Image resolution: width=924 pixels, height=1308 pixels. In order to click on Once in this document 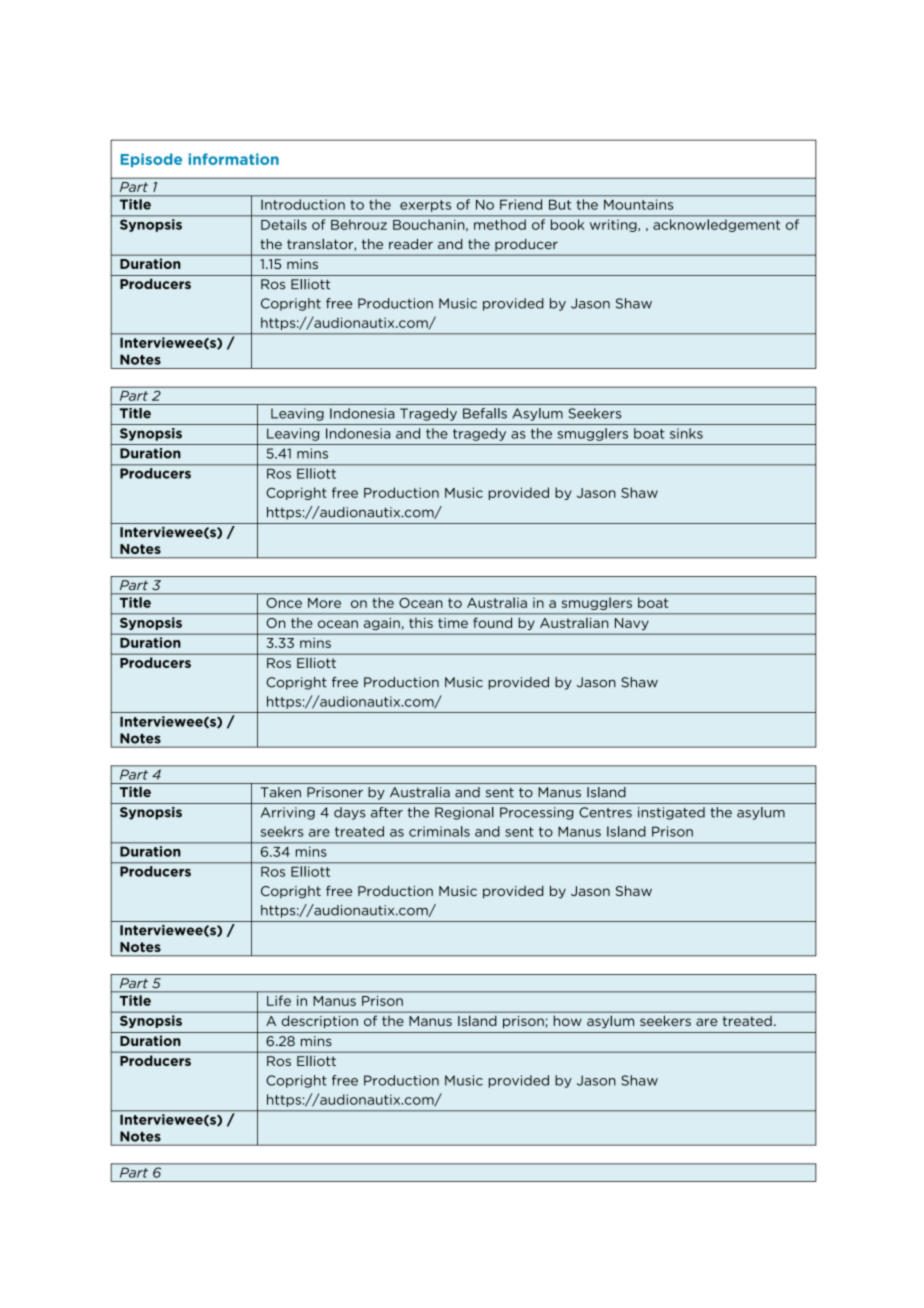, I will do `click(284, 603)`.
